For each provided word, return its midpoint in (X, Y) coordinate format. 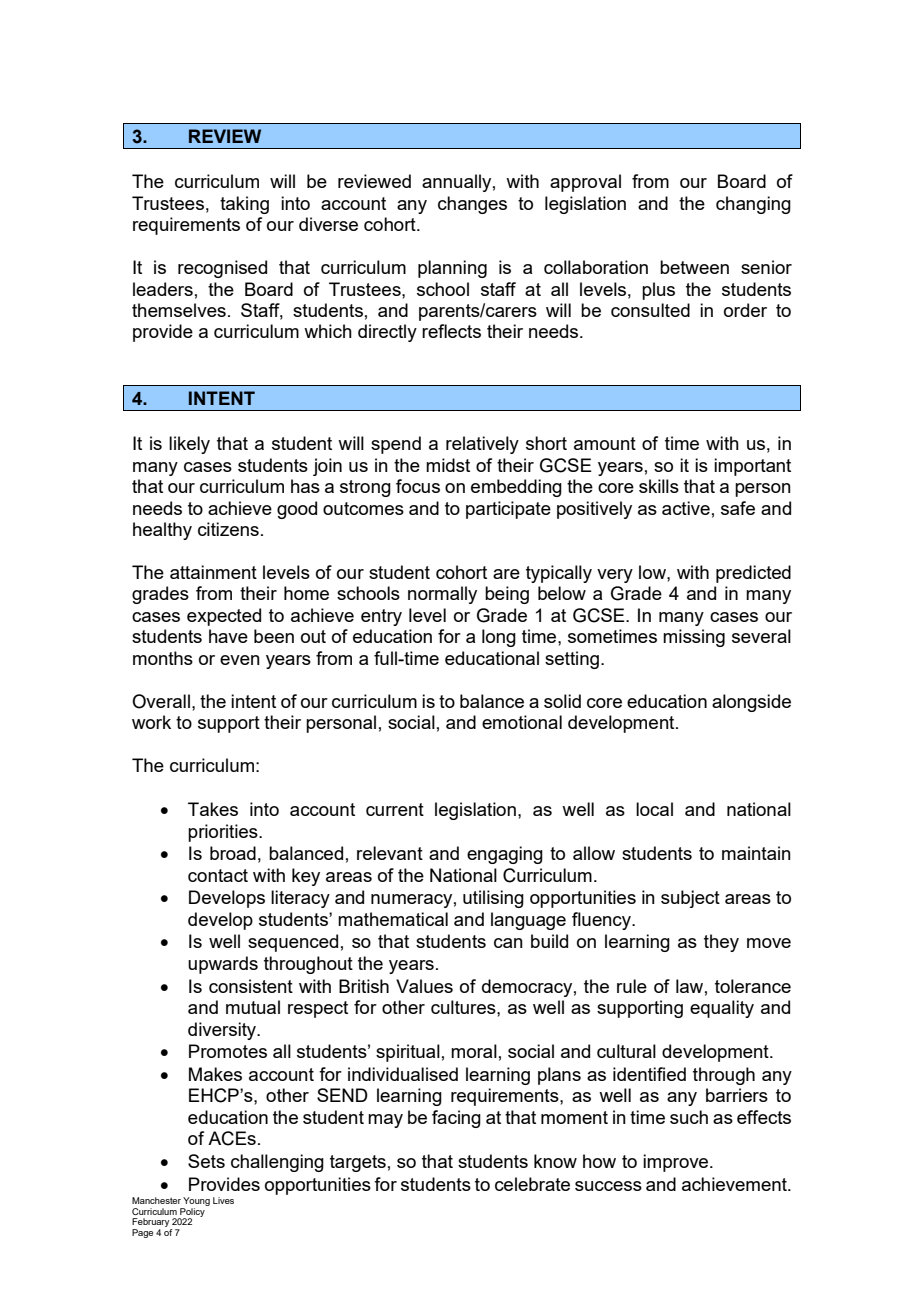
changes (472, 205)
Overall (161, 701)
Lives (223, 1200)
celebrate (532, 1184)
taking (244, 205)
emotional (522, 722)
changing (753, 205)
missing (694, 638)
